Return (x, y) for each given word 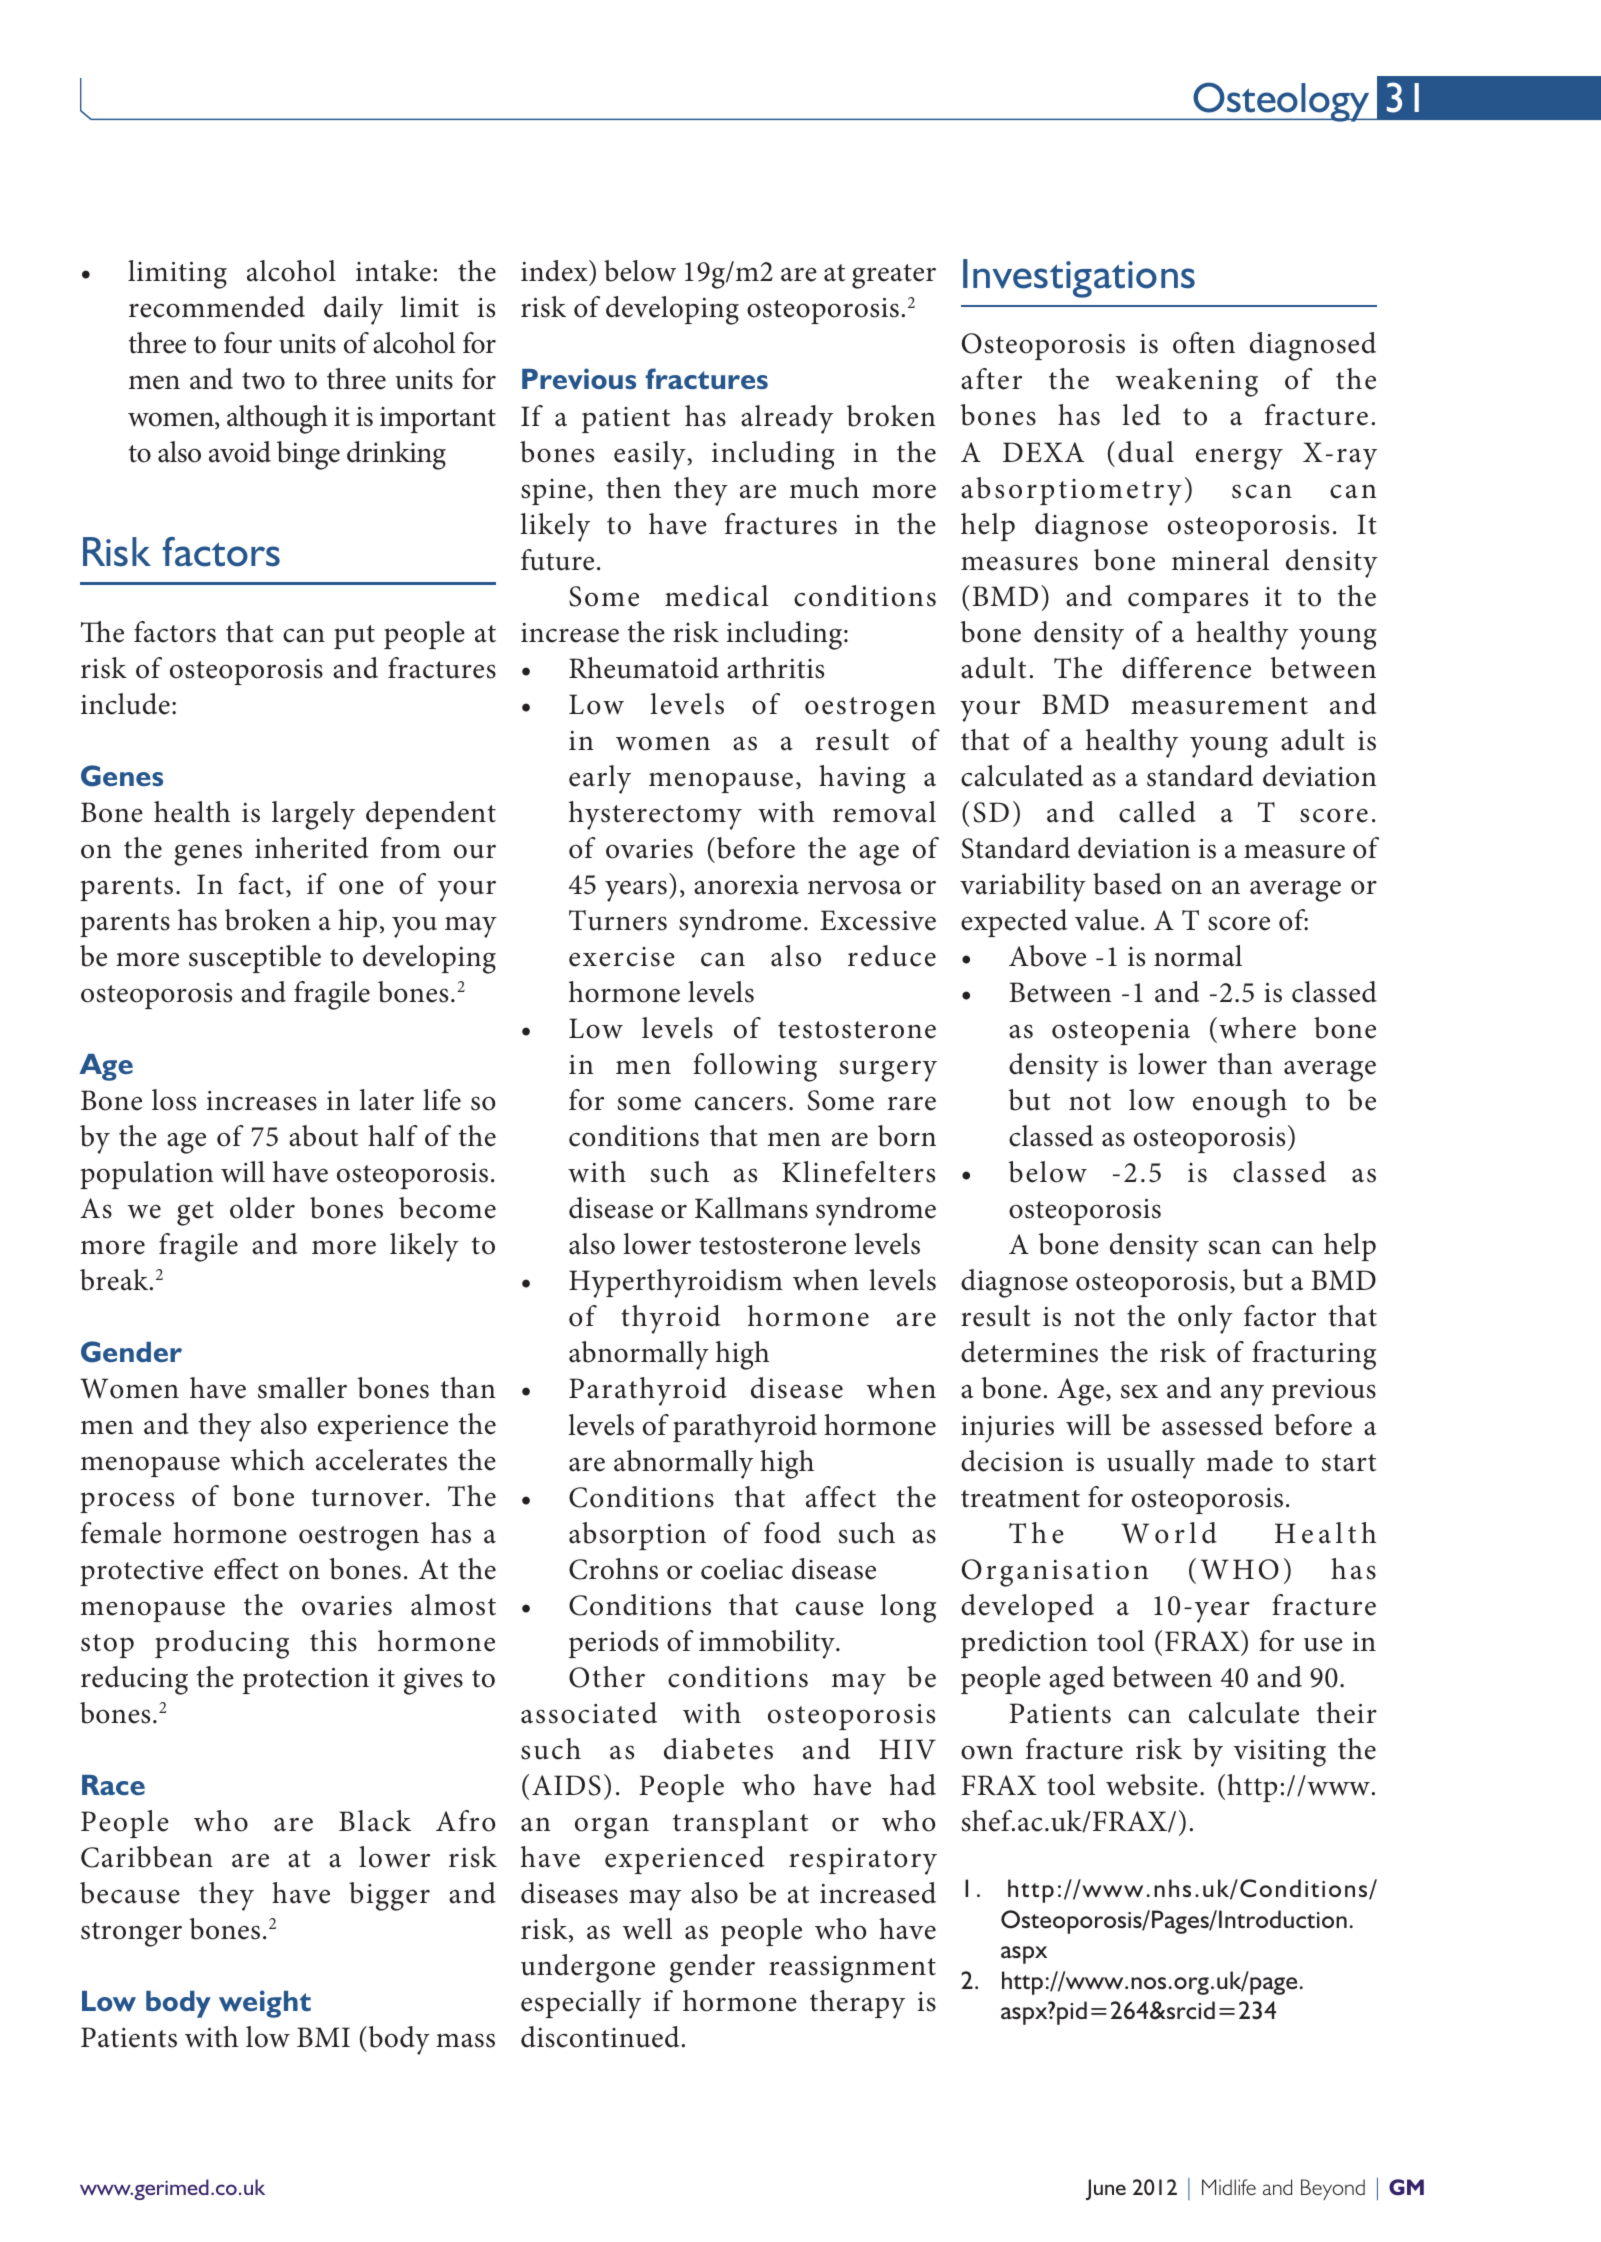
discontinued (600, 2037)
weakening (1187, 382)
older (262, 1208)
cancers (740, 1103)
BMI (323, 2037)
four (248, 343)
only (1205, 1319)
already (787, 419)
